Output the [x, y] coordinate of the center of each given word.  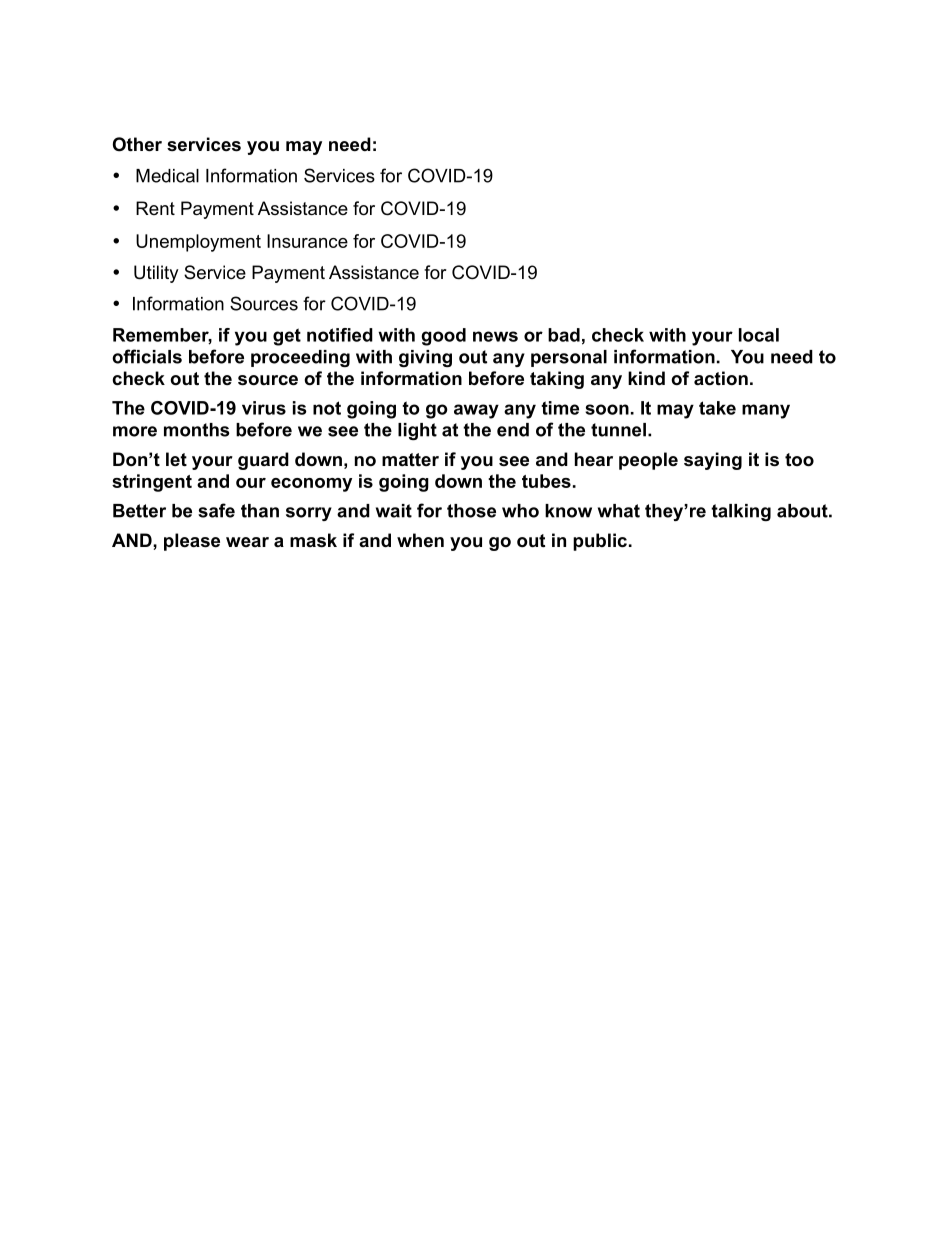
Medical [167, 176]
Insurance [307, 241]
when [420, 540]
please [192, 542]
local [759, 335]
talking [741, 512]
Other [137, 144]
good [443, 337]
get [287, 337]
